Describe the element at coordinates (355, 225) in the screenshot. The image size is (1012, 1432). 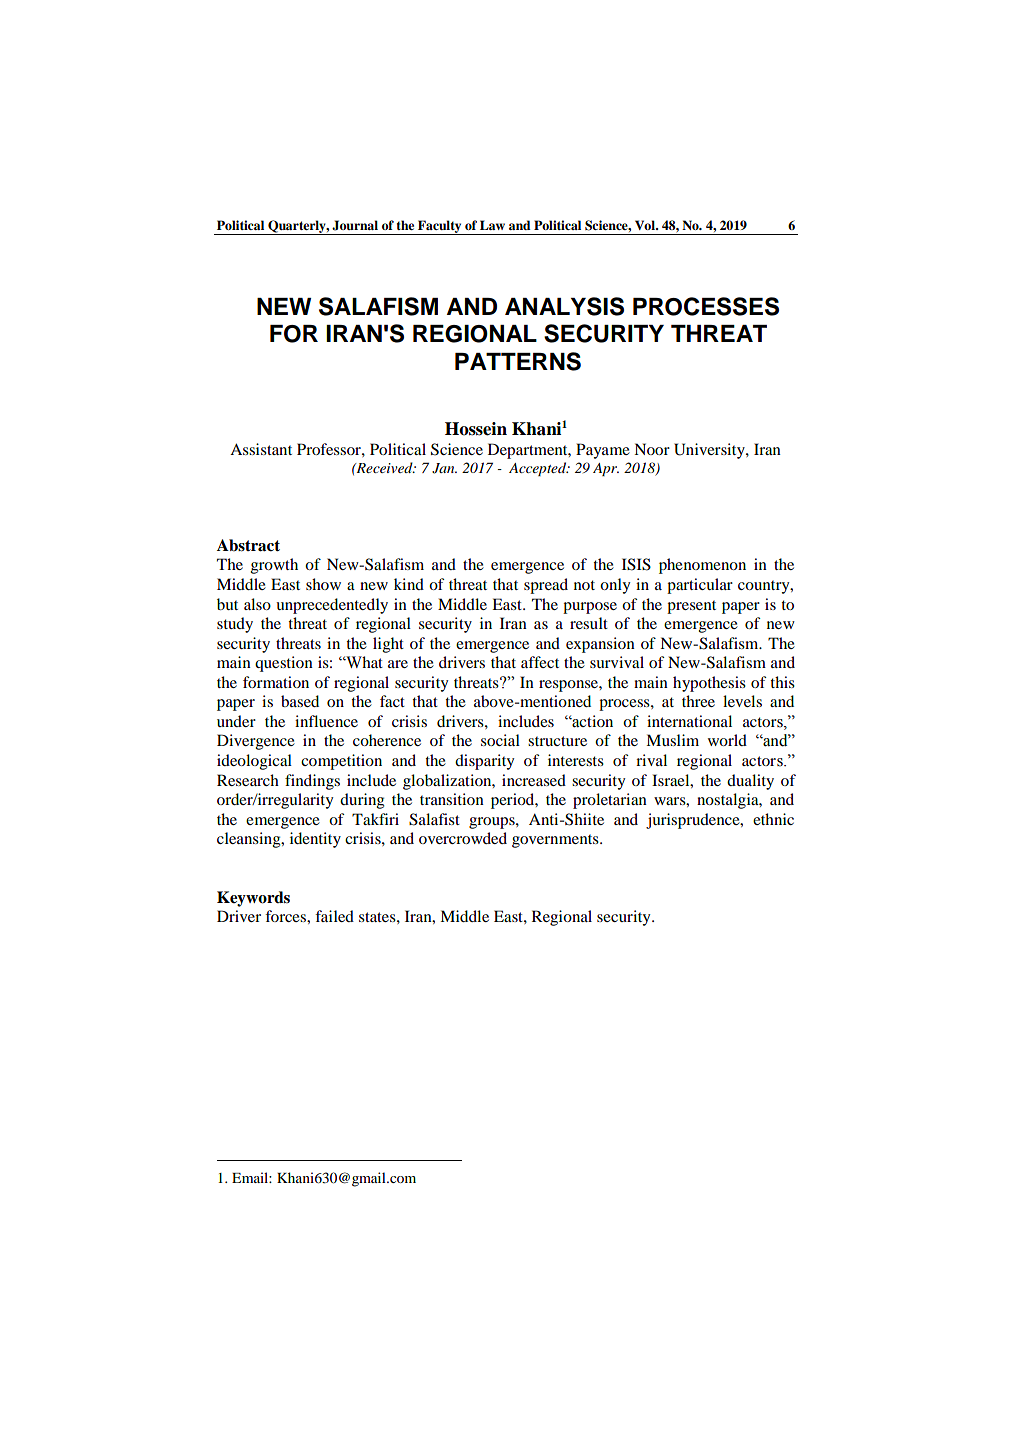
I see `Journal` at that location.
